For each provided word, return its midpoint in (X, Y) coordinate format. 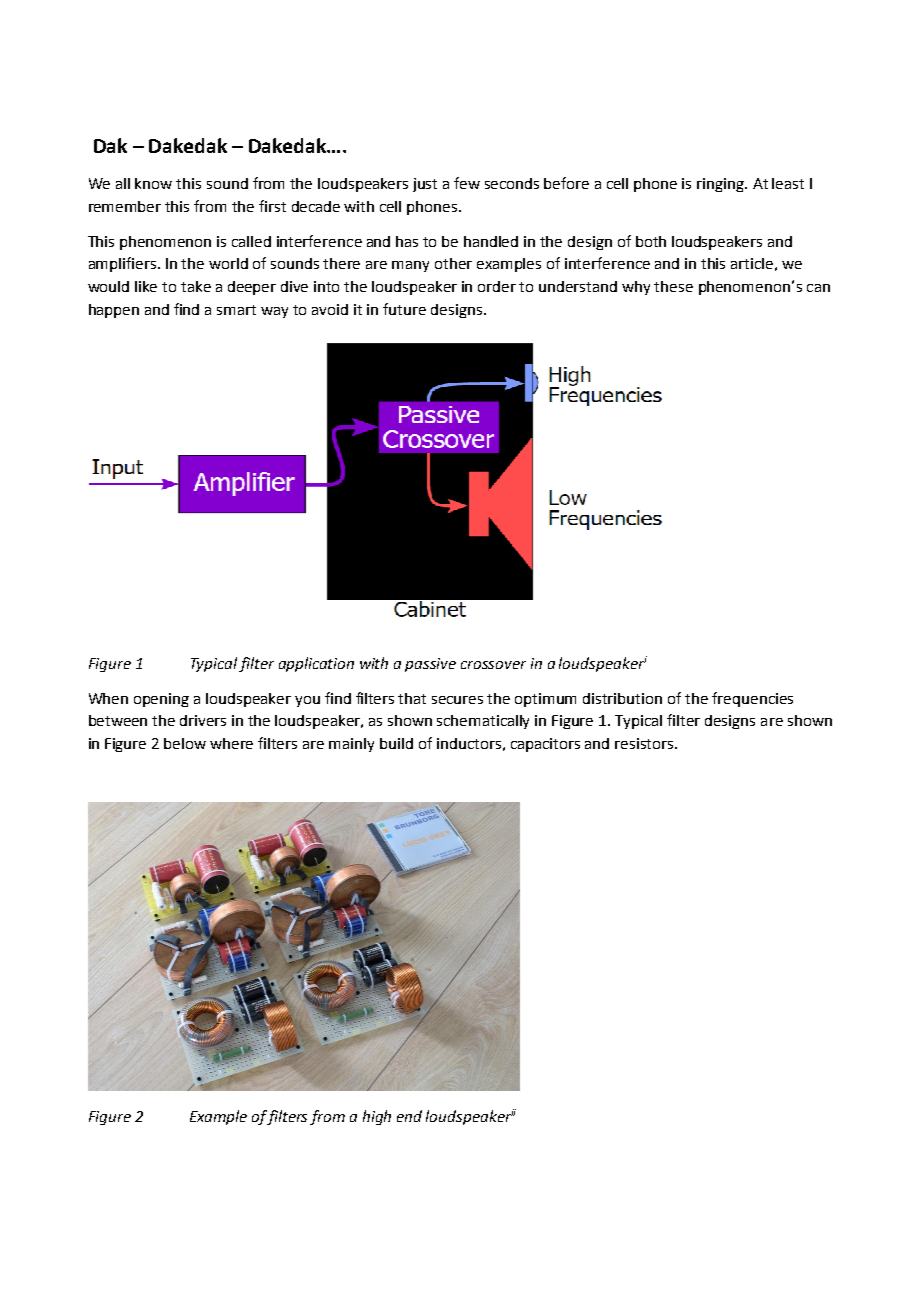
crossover (493, 665)
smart (236, 310)
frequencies (752, 699)
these (673, 286)
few (467, 183)
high (377, 1117)
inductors (469, 743)
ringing (721, 185)
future (404, 309)
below (185, 743)
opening (161, 700)
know (153, 183)
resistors (644, 743)
